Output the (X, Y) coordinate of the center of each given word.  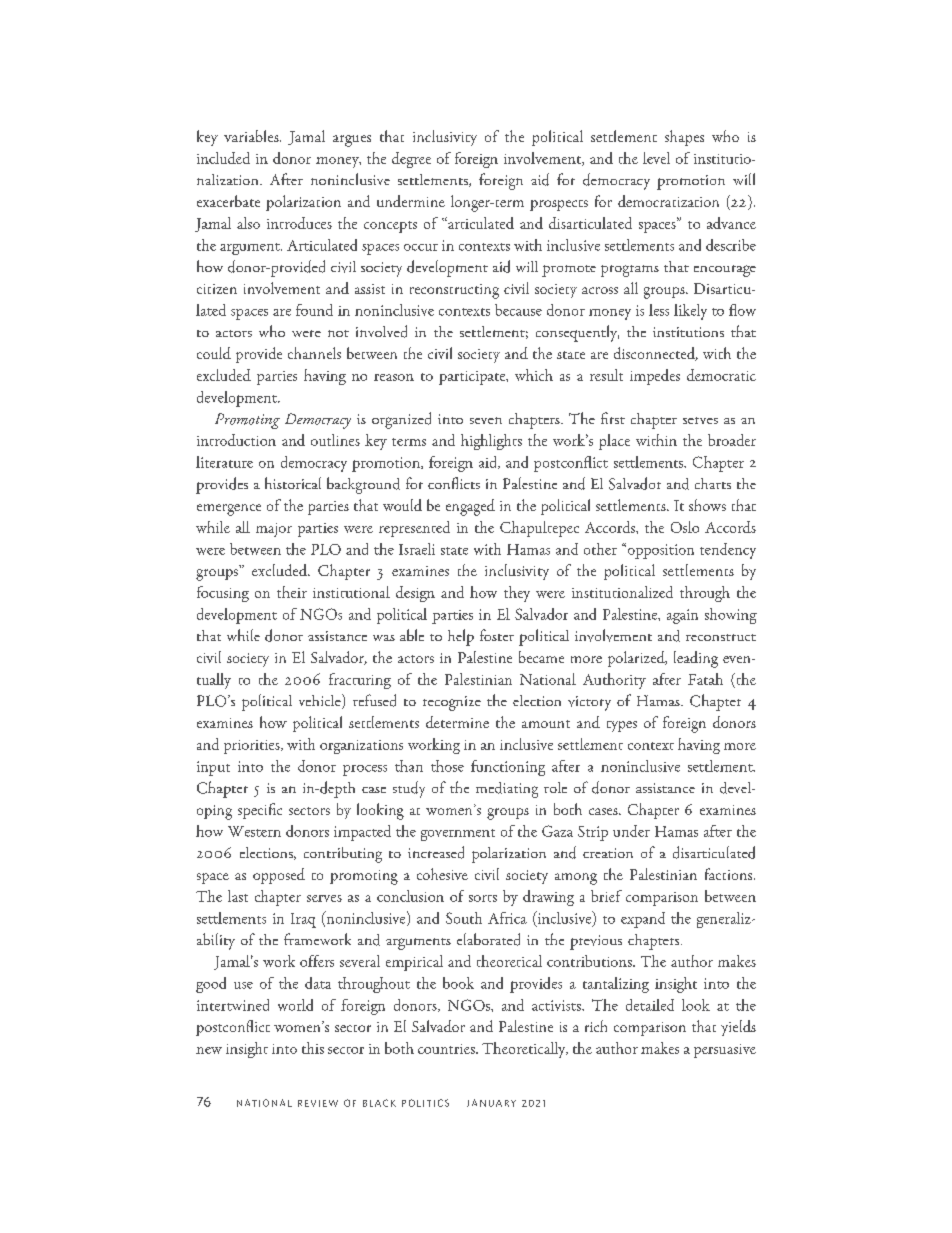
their (292, 592)
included (223, 158)
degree (411, 160)
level (656, 158)
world (295, 1005)
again (682, 616)
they (517, 594)
